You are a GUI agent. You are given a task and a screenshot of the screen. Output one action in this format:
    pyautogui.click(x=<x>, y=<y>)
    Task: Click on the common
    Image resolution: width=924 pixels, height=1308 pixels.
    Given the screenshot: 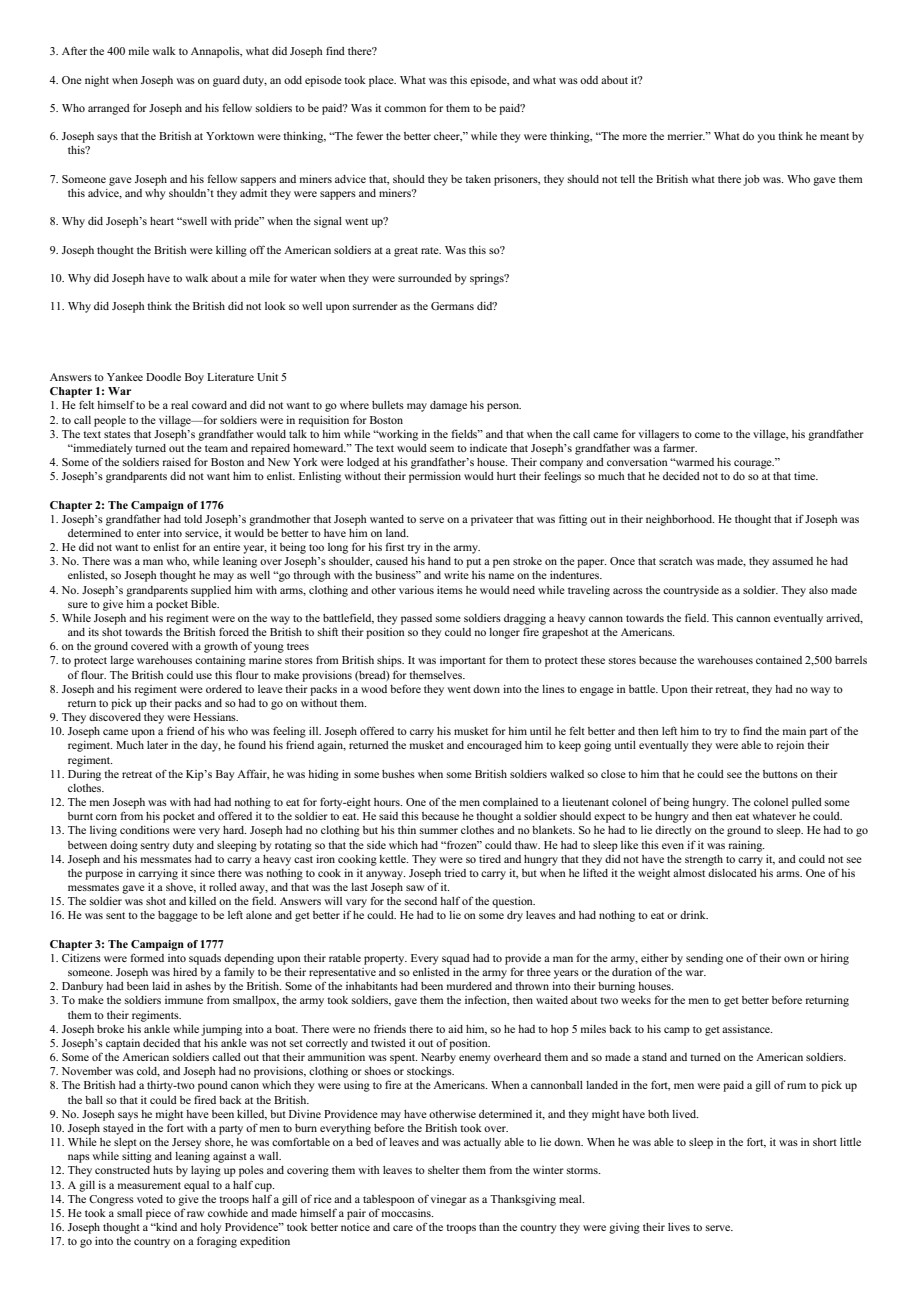 What is the action you would take?
    pyautogui.click(x=405, y=109)
